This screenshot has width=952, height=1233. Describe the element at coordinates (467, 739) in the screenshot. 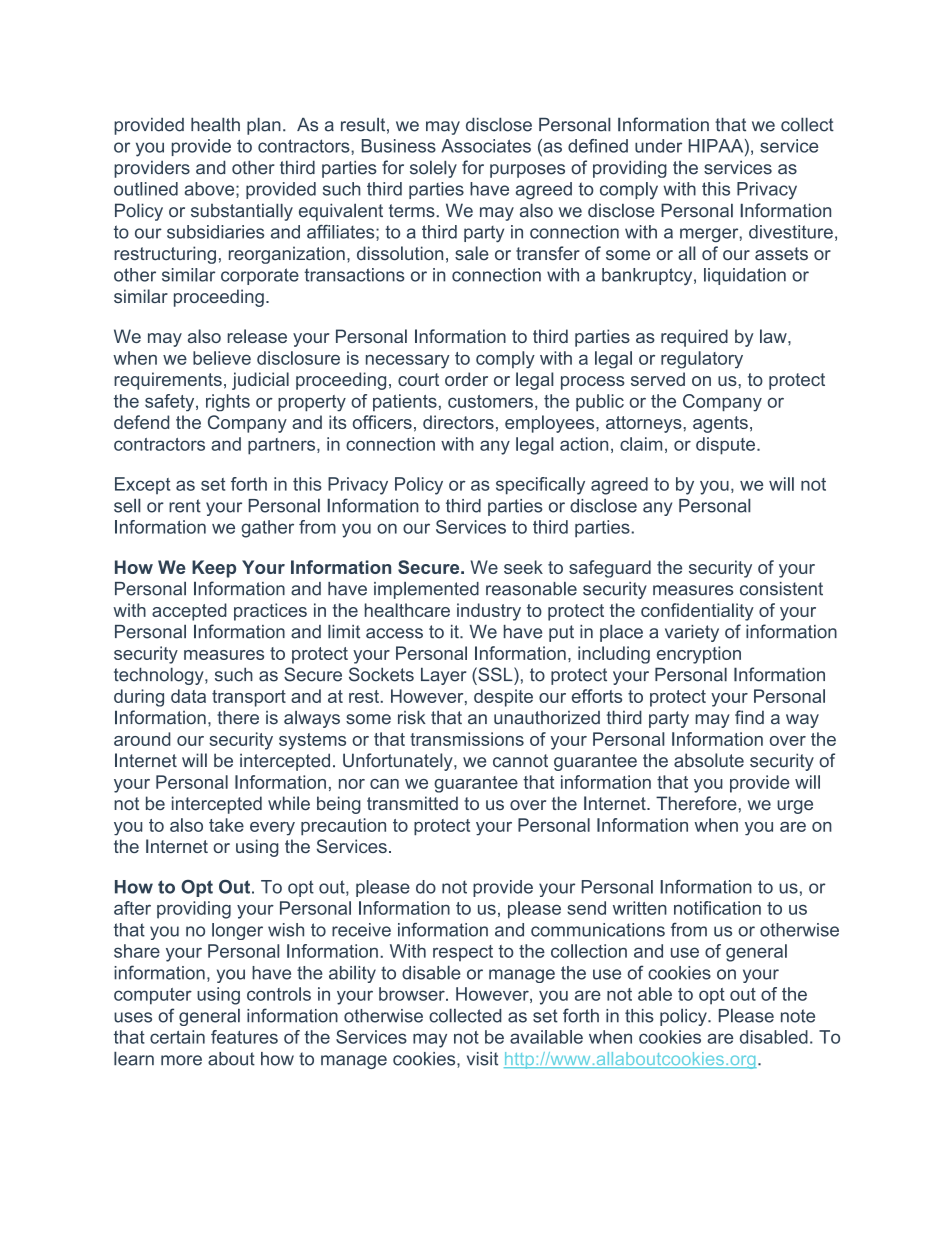

I see `transmissions` at that location.
